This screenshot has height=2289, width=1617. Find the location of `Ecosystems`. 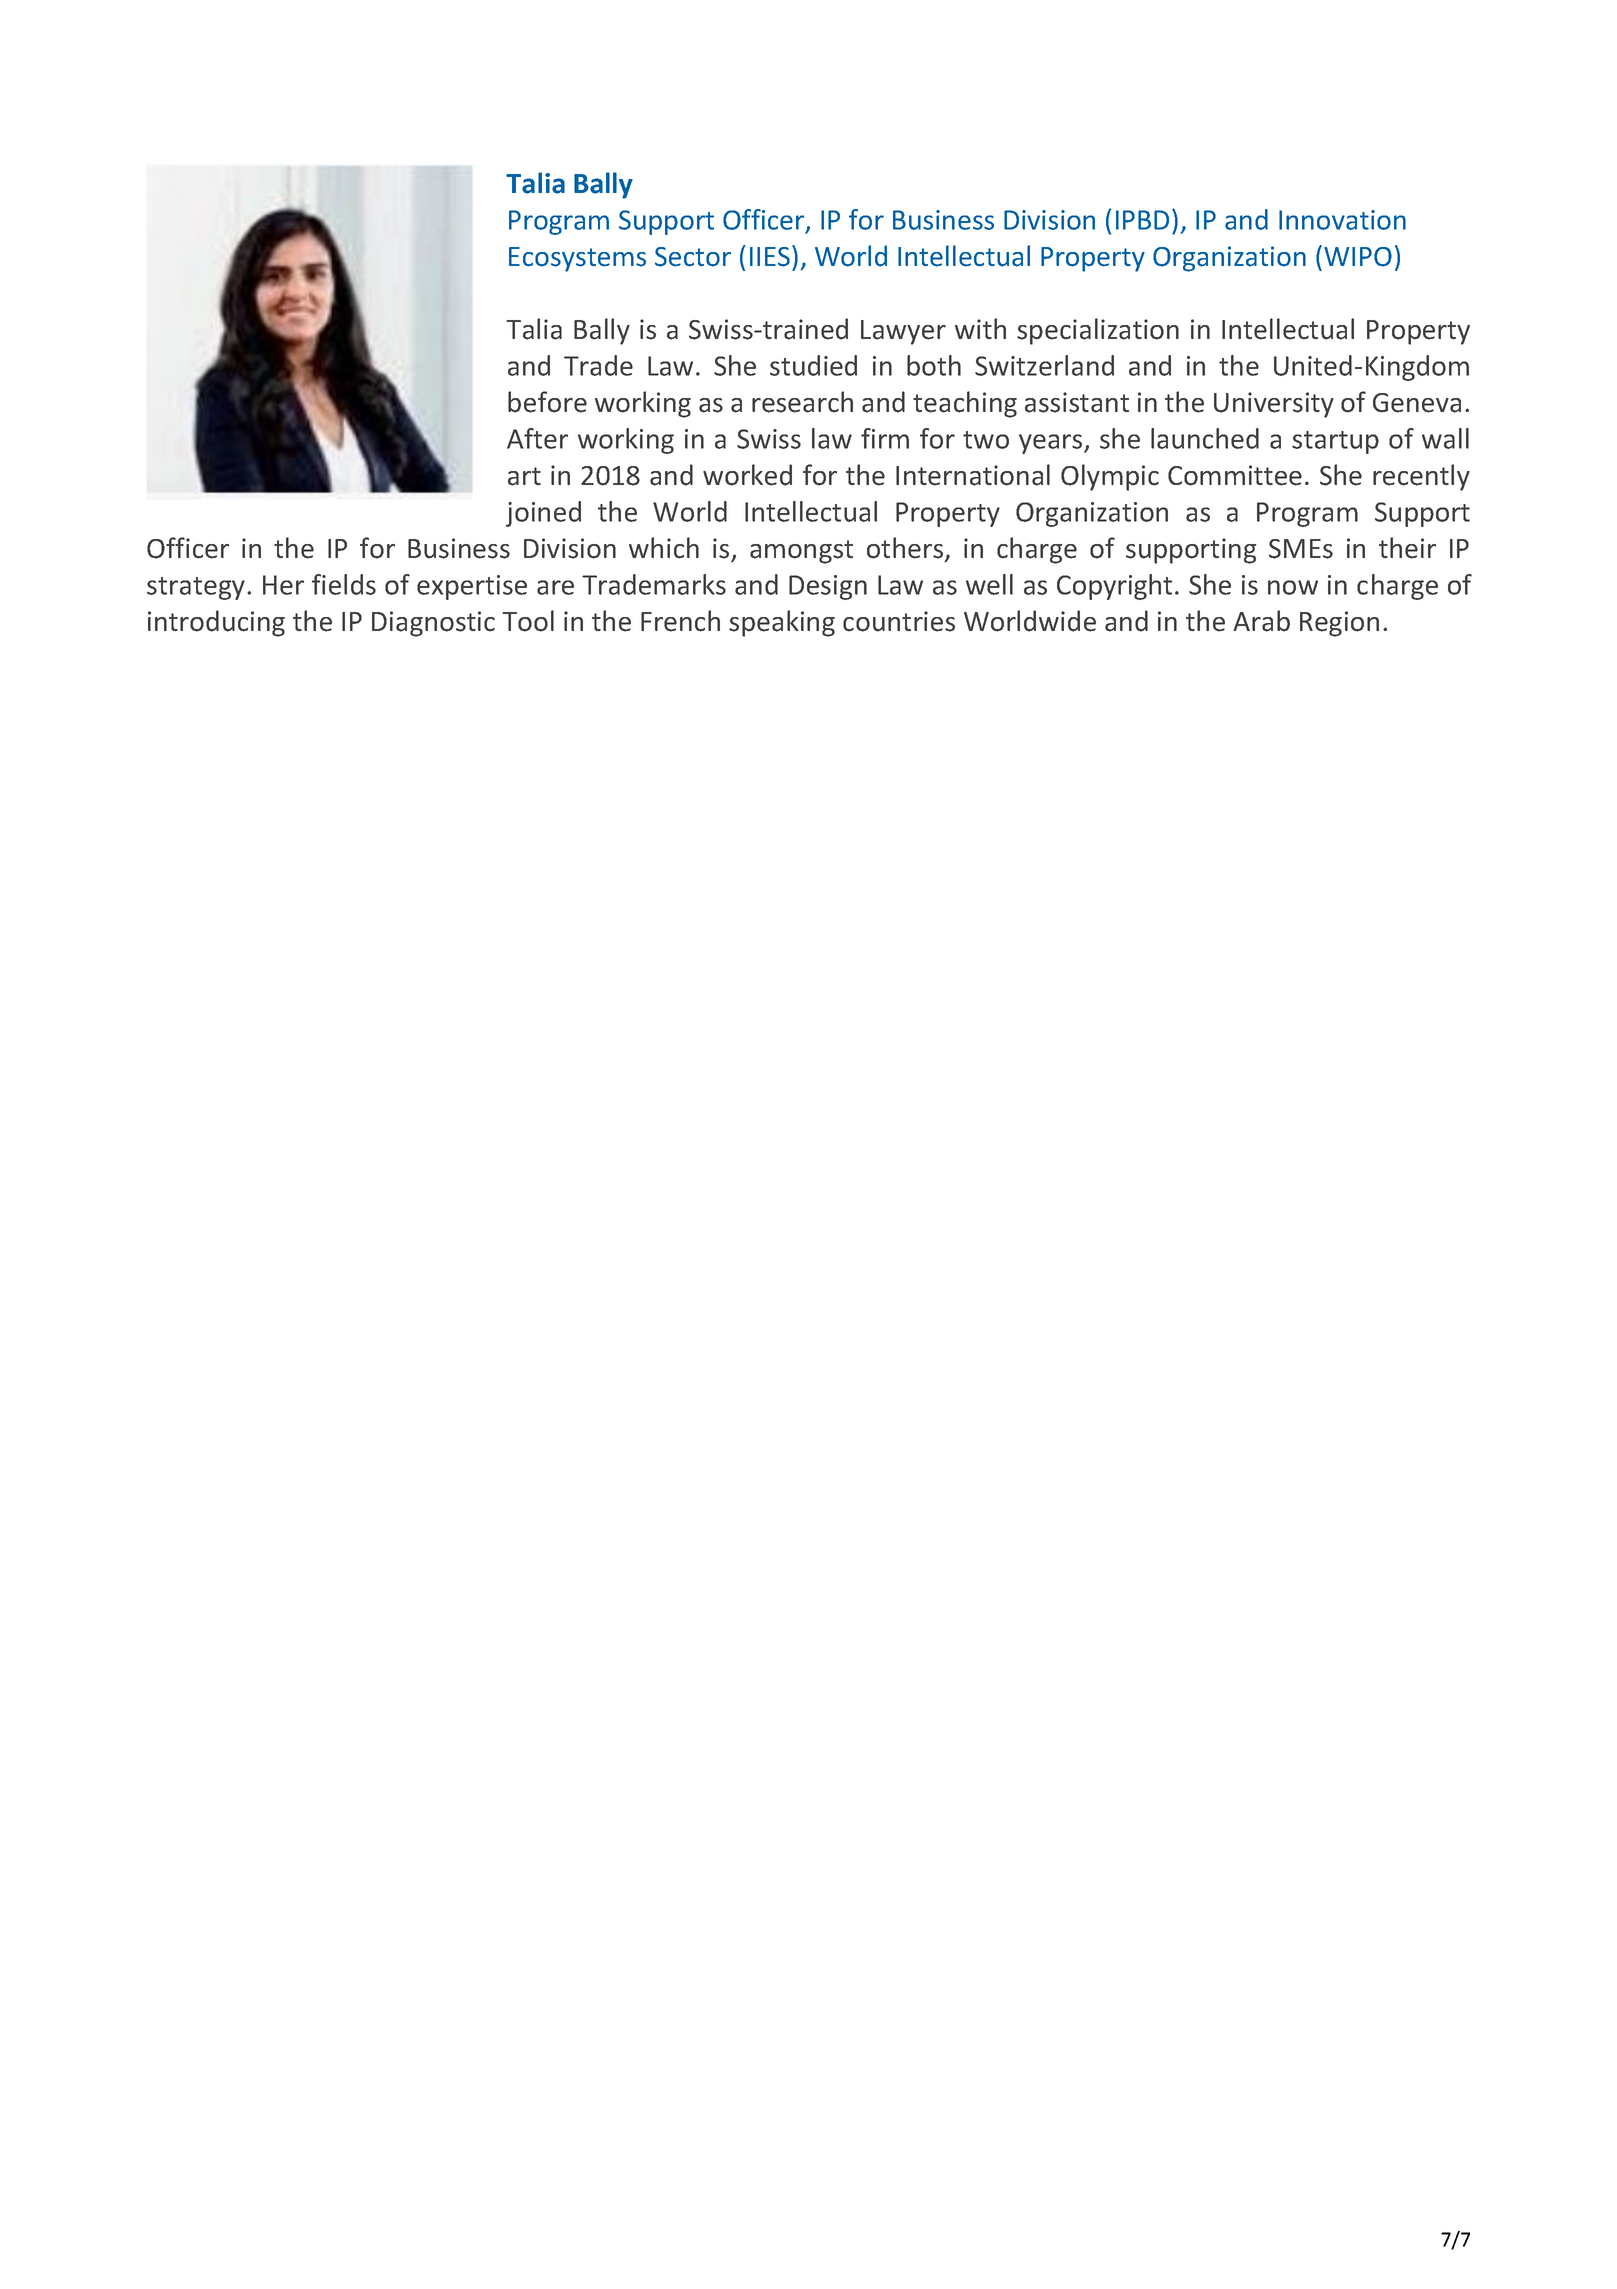

Ecosystems is located at coordinates (577, 259).
